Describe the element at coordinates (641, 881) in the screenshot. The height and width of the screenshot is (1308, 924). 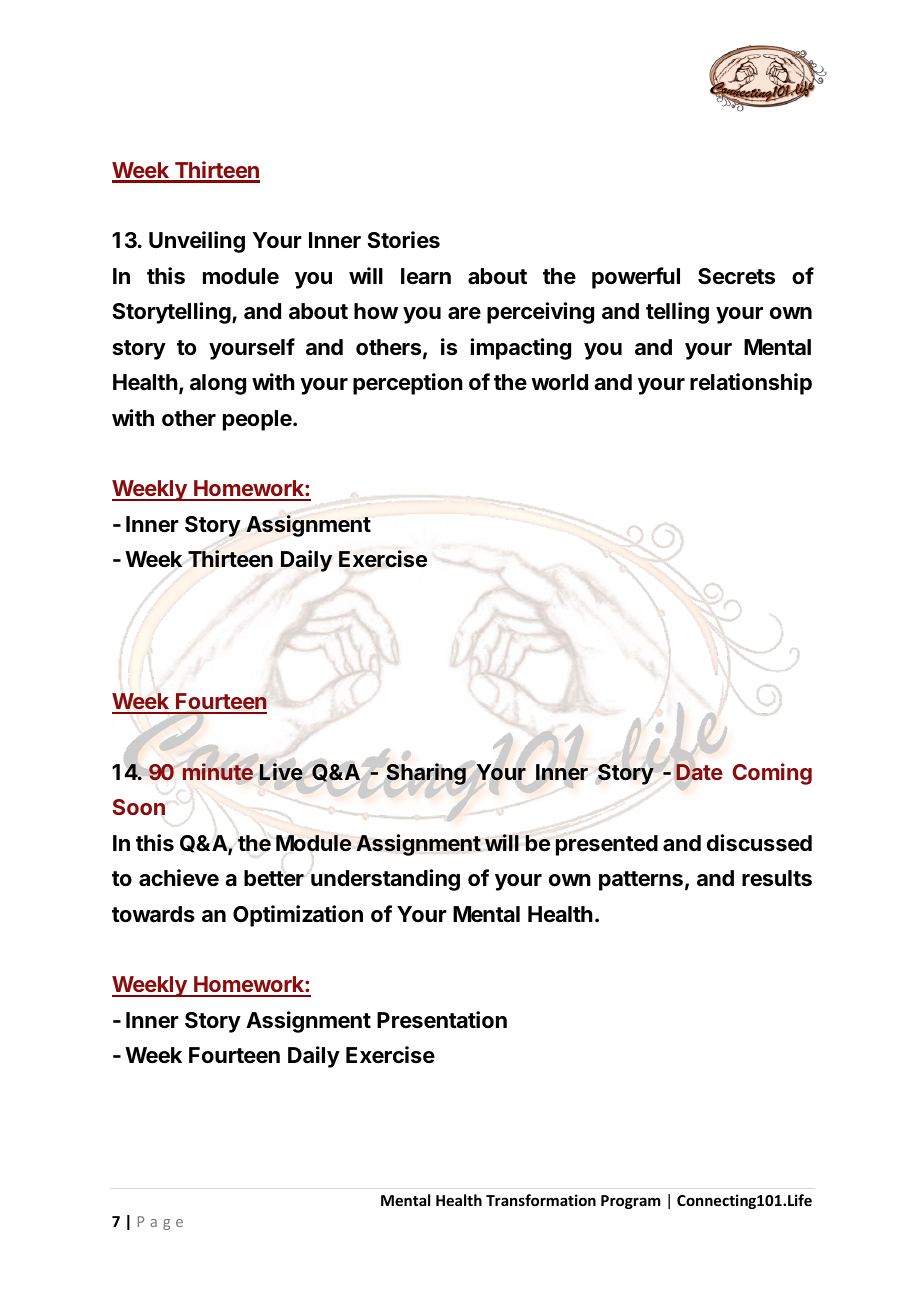
I see `patterns` at that location.
